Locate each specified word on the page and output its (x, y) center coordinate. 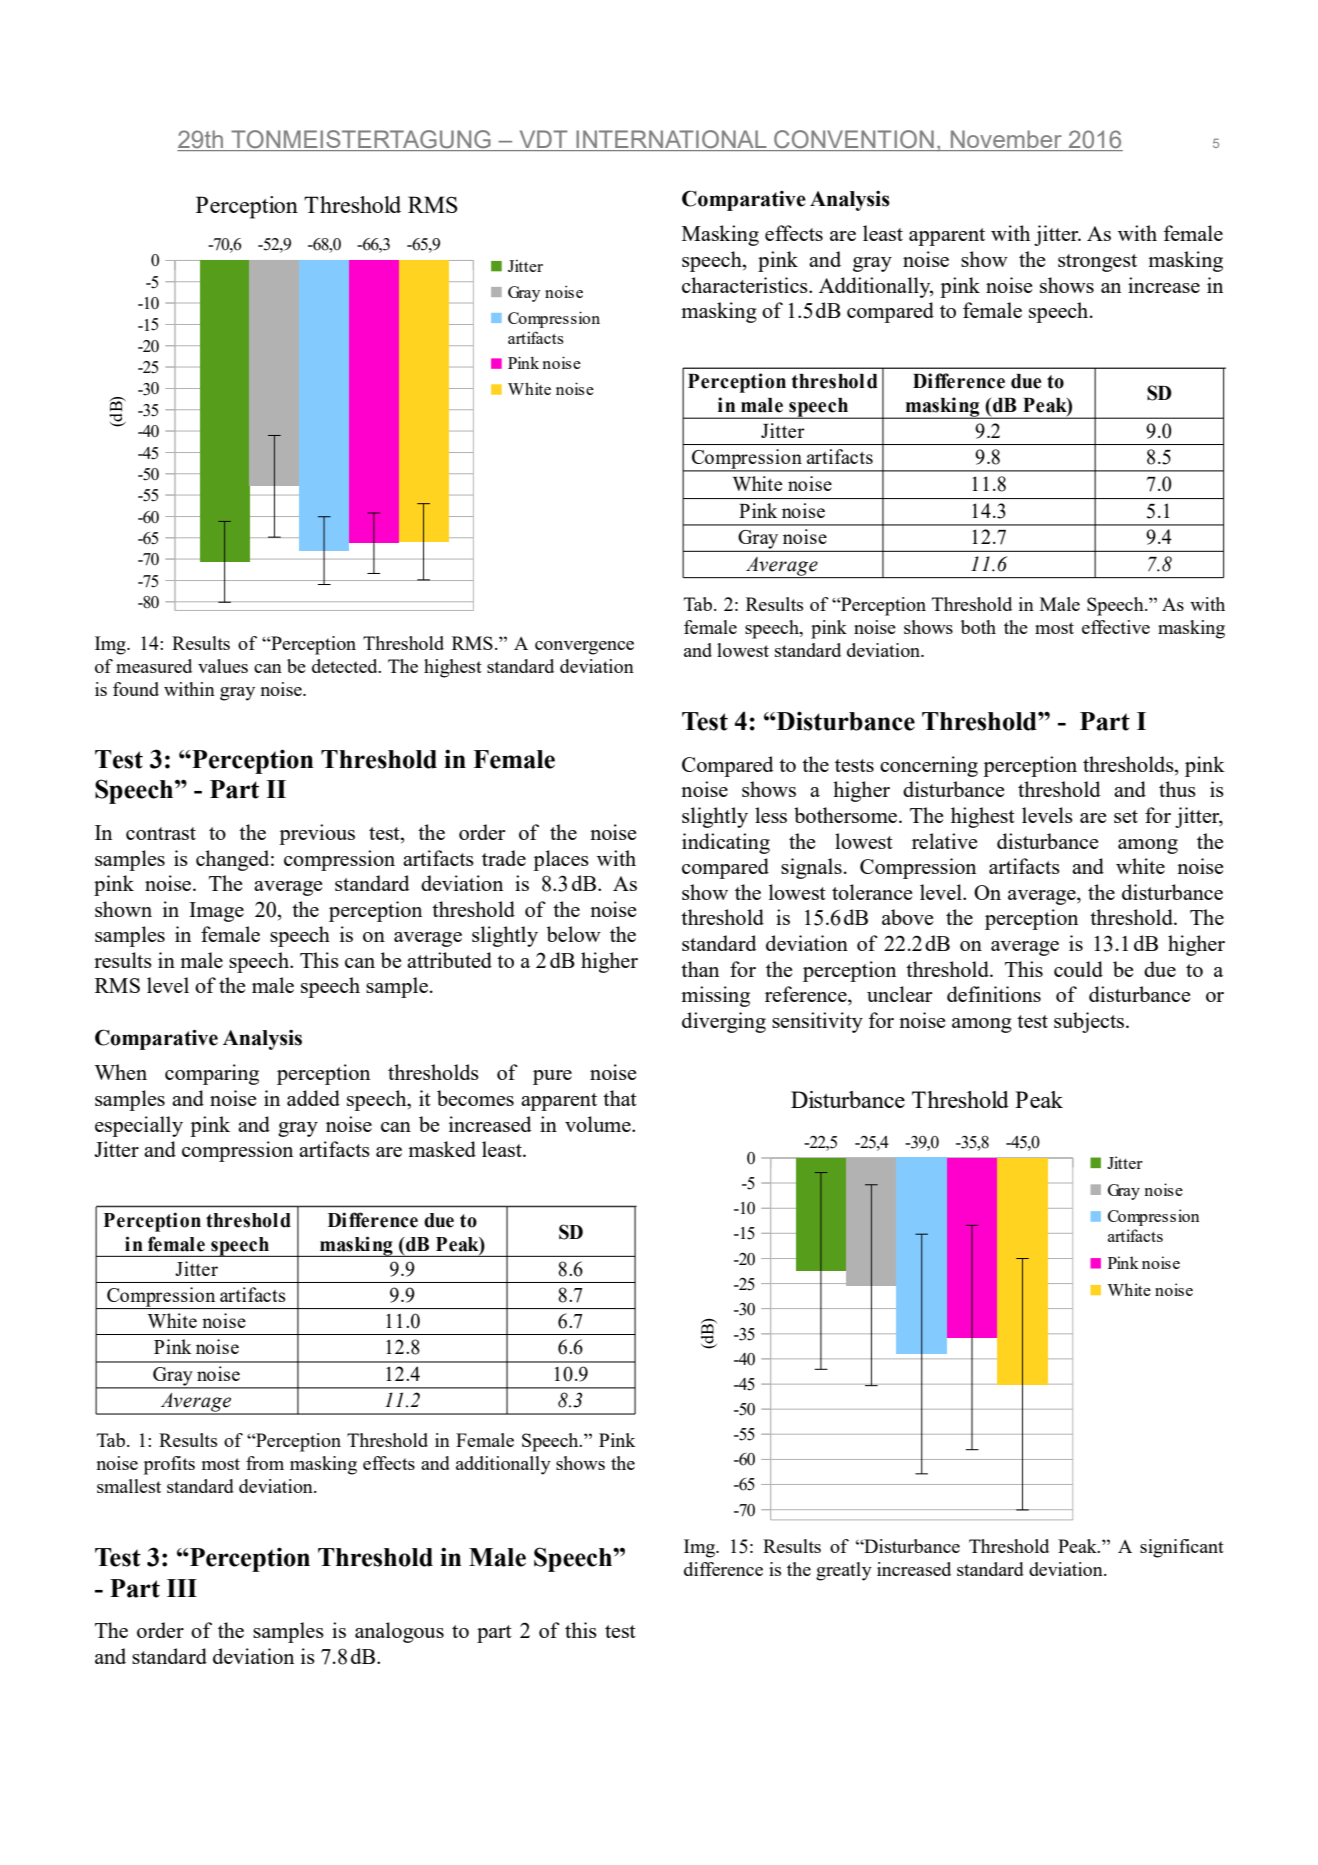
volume (599, 1124)
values (223, 666)
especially (139, 1126)
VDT (543, 140)
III (182, 1588)
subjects (1090, 1022)
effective (1116, 627)
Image (216, 912)
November (1006, 140)
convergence (584, 648)
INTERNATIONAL (671, 140)
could (1078, 969)
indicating (726, 843)
